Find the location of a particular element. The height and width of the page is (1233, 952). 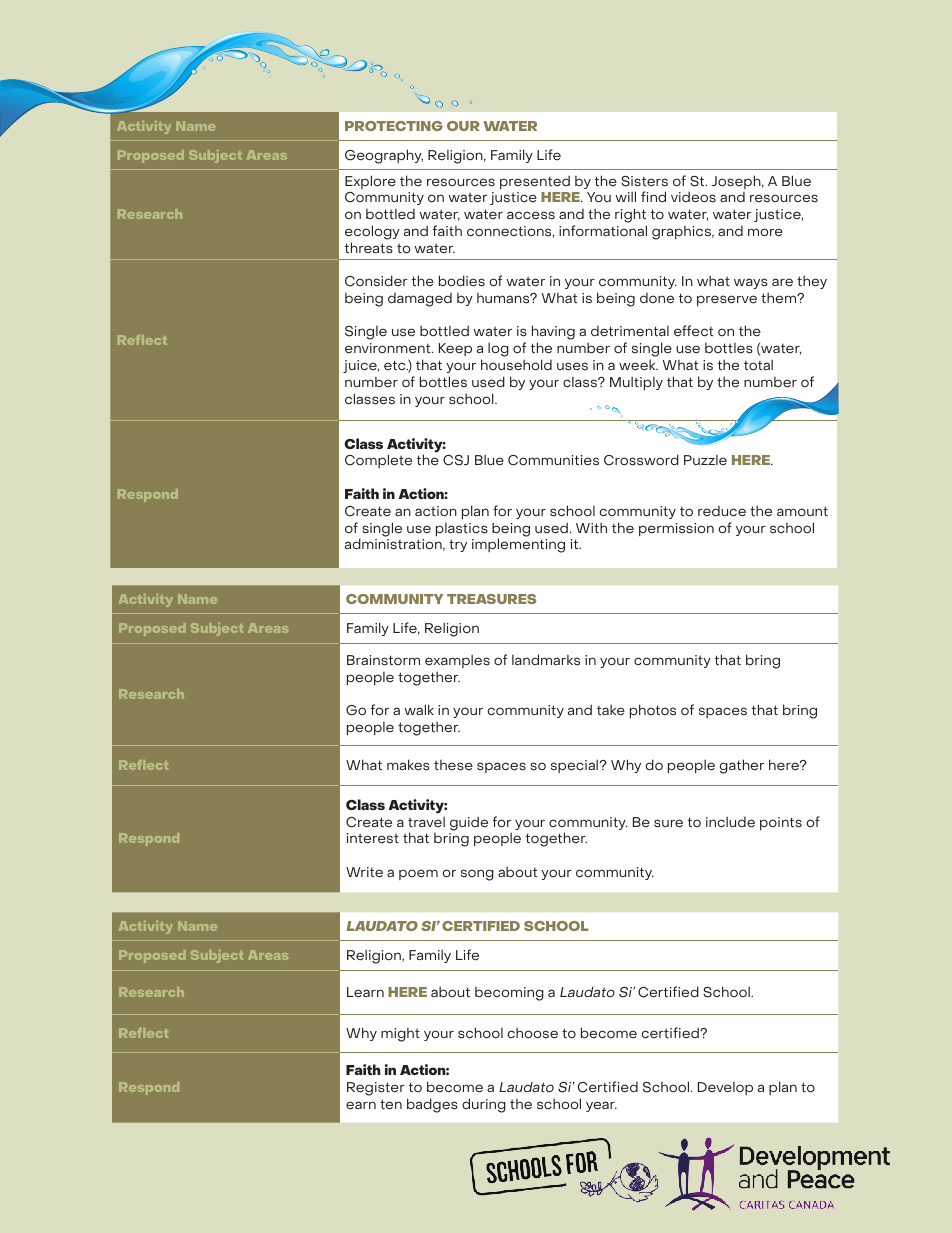

landmarks is located at coordinates (546, 660).
